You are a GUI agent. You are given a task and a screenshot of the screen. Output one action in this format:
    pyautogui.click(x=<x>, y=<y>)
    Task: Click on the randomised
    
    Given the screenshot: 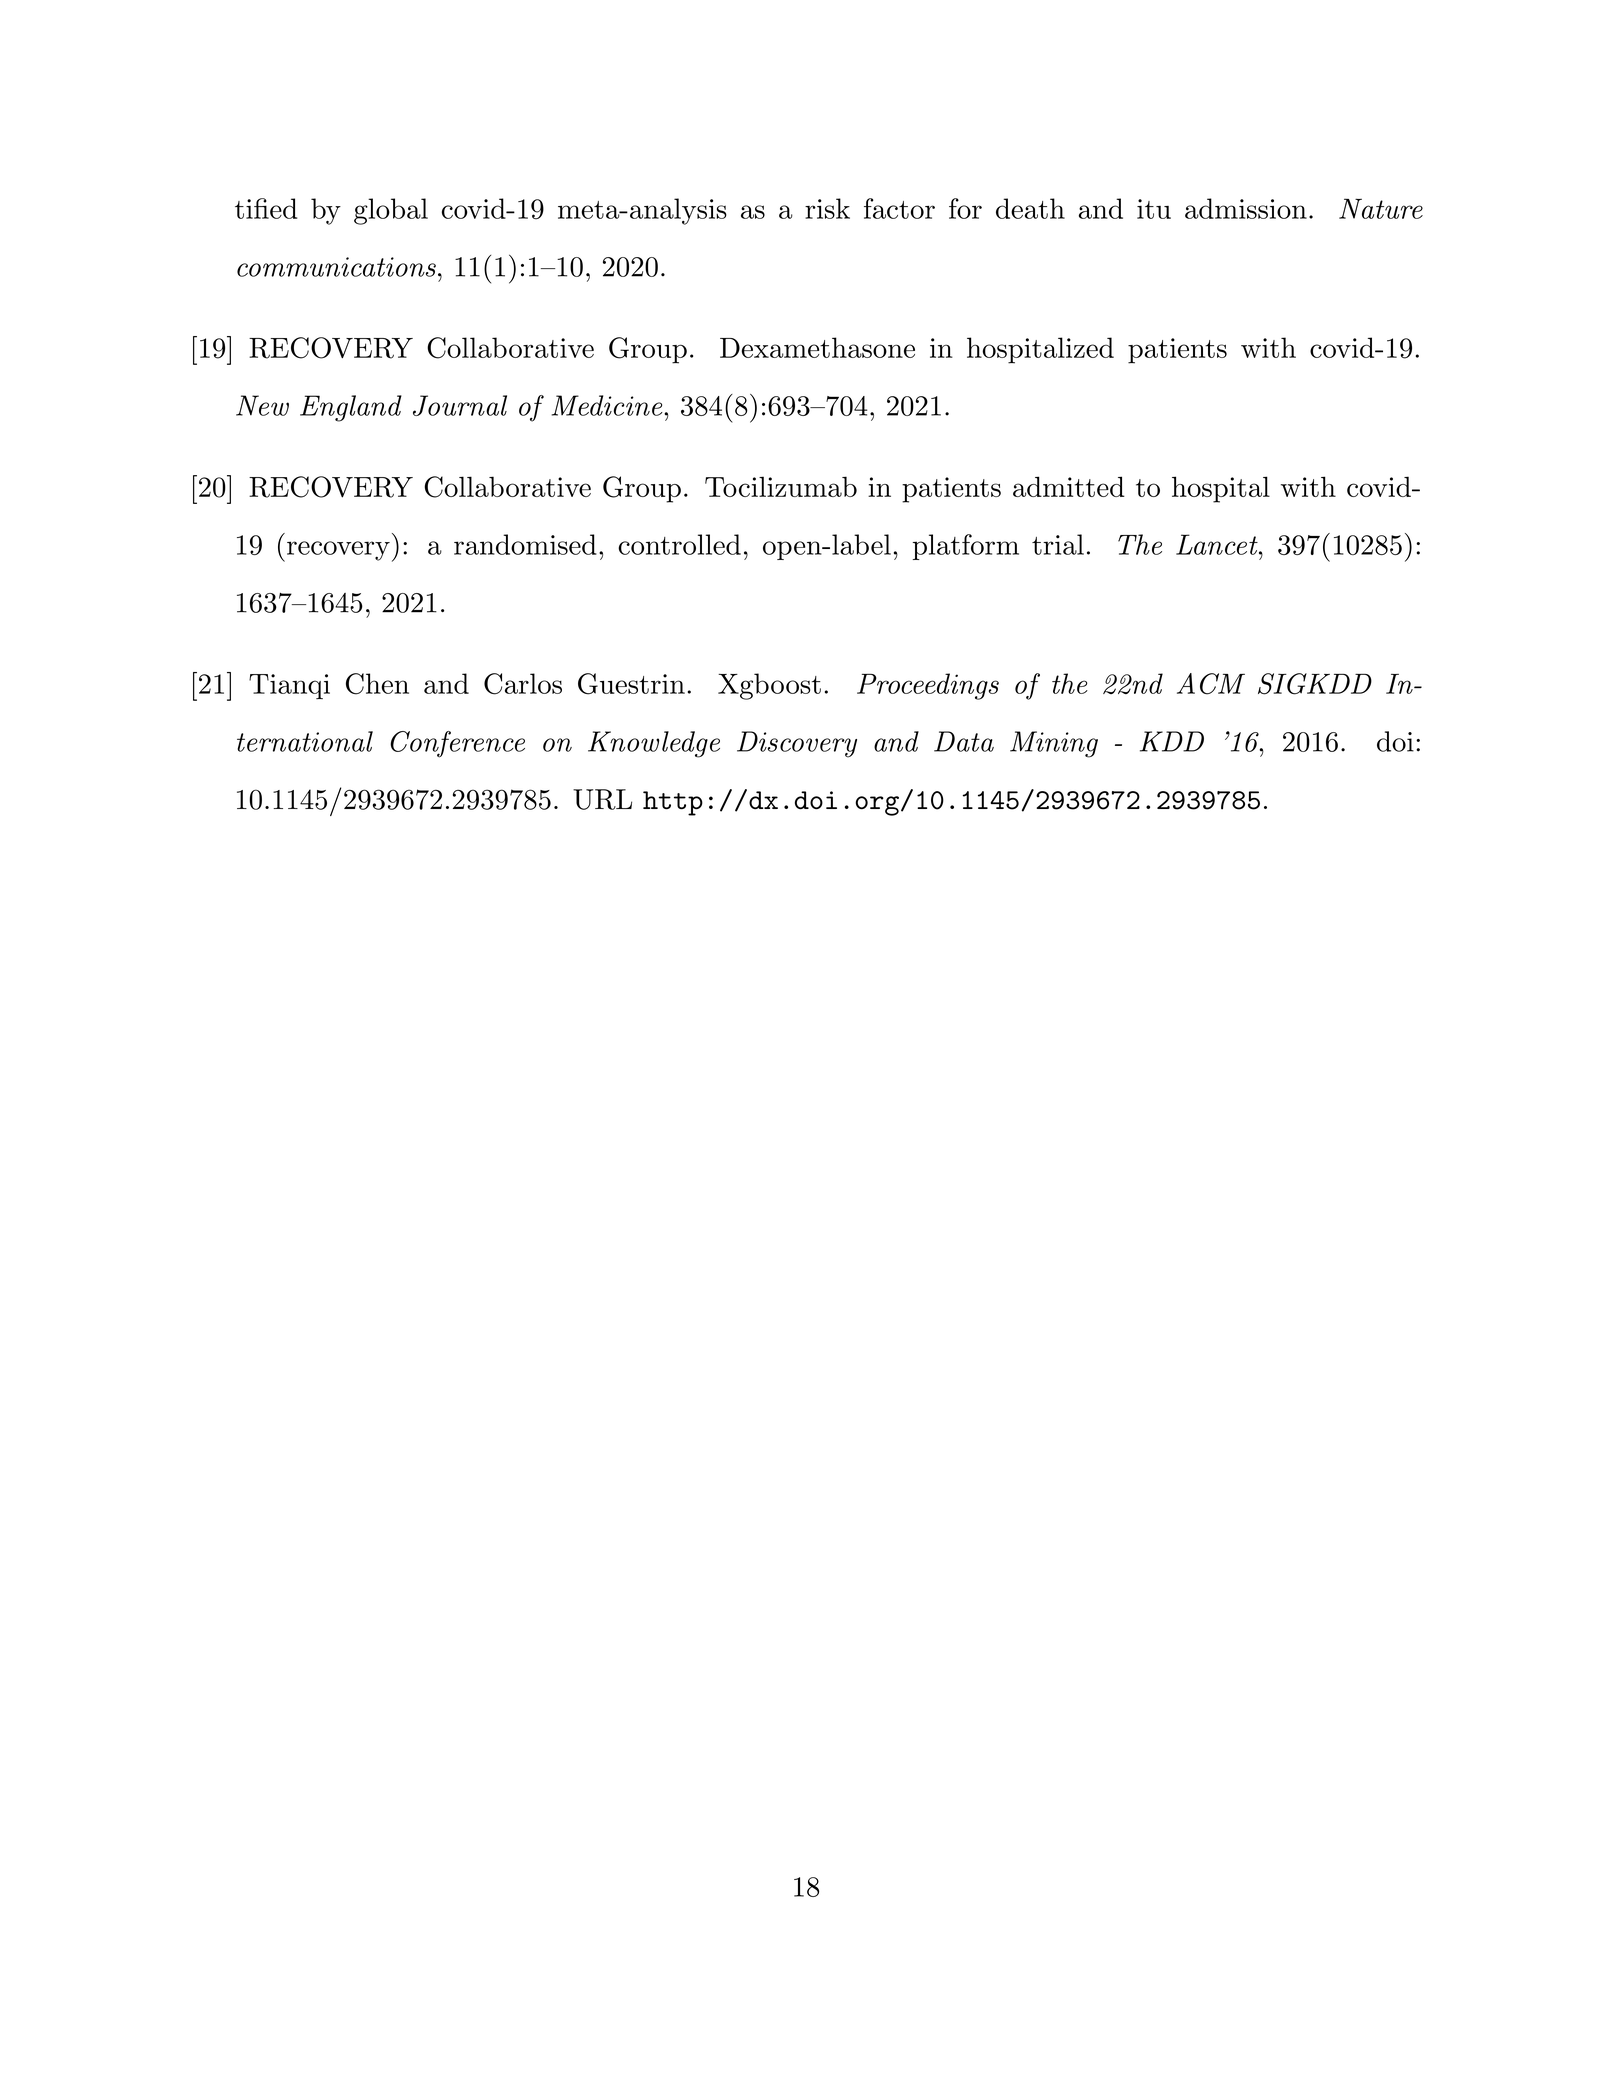 What is the action you would take?
    pyautogui.click(x=525, y=544)
